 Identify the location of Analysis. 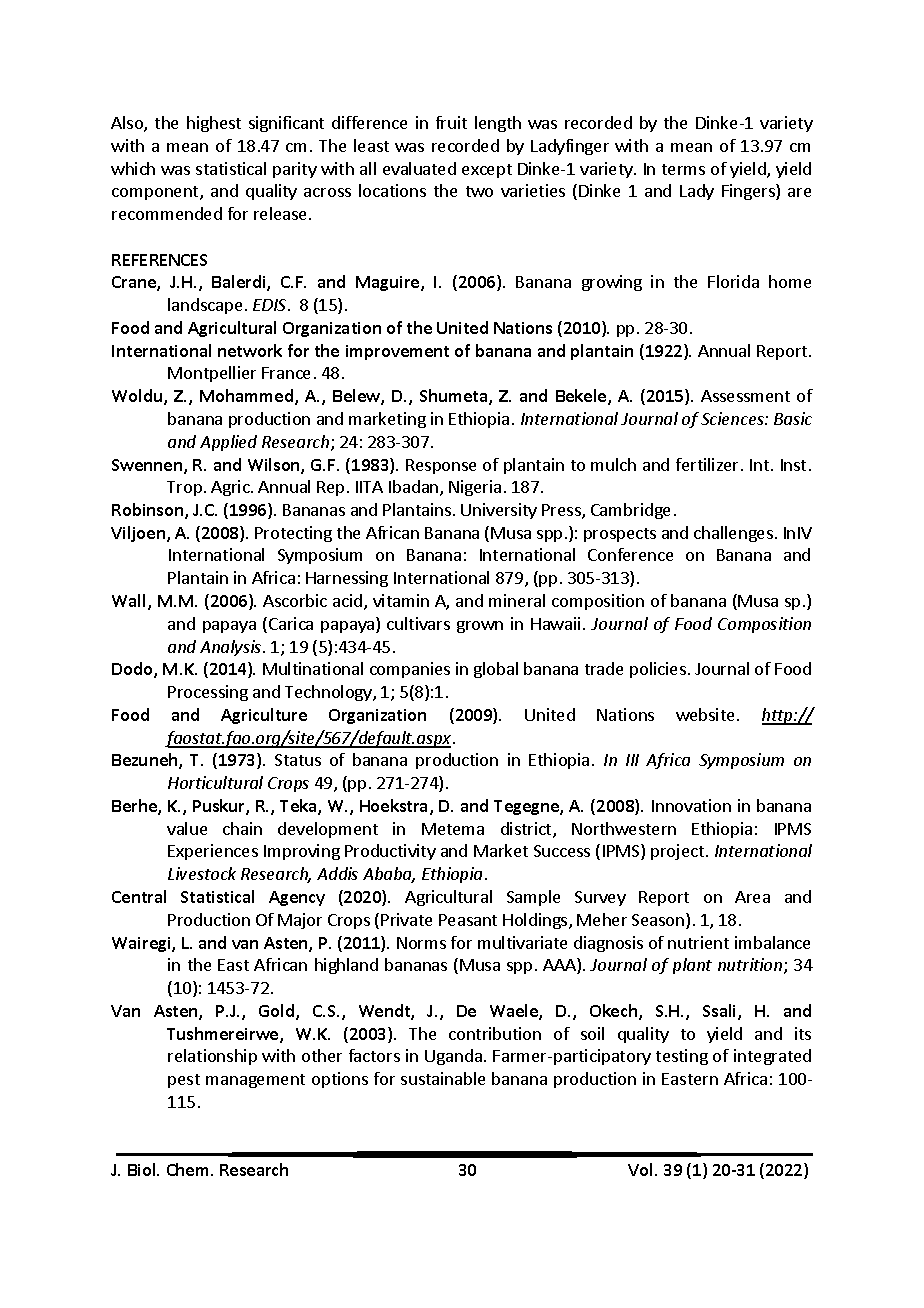
(232, 648).
